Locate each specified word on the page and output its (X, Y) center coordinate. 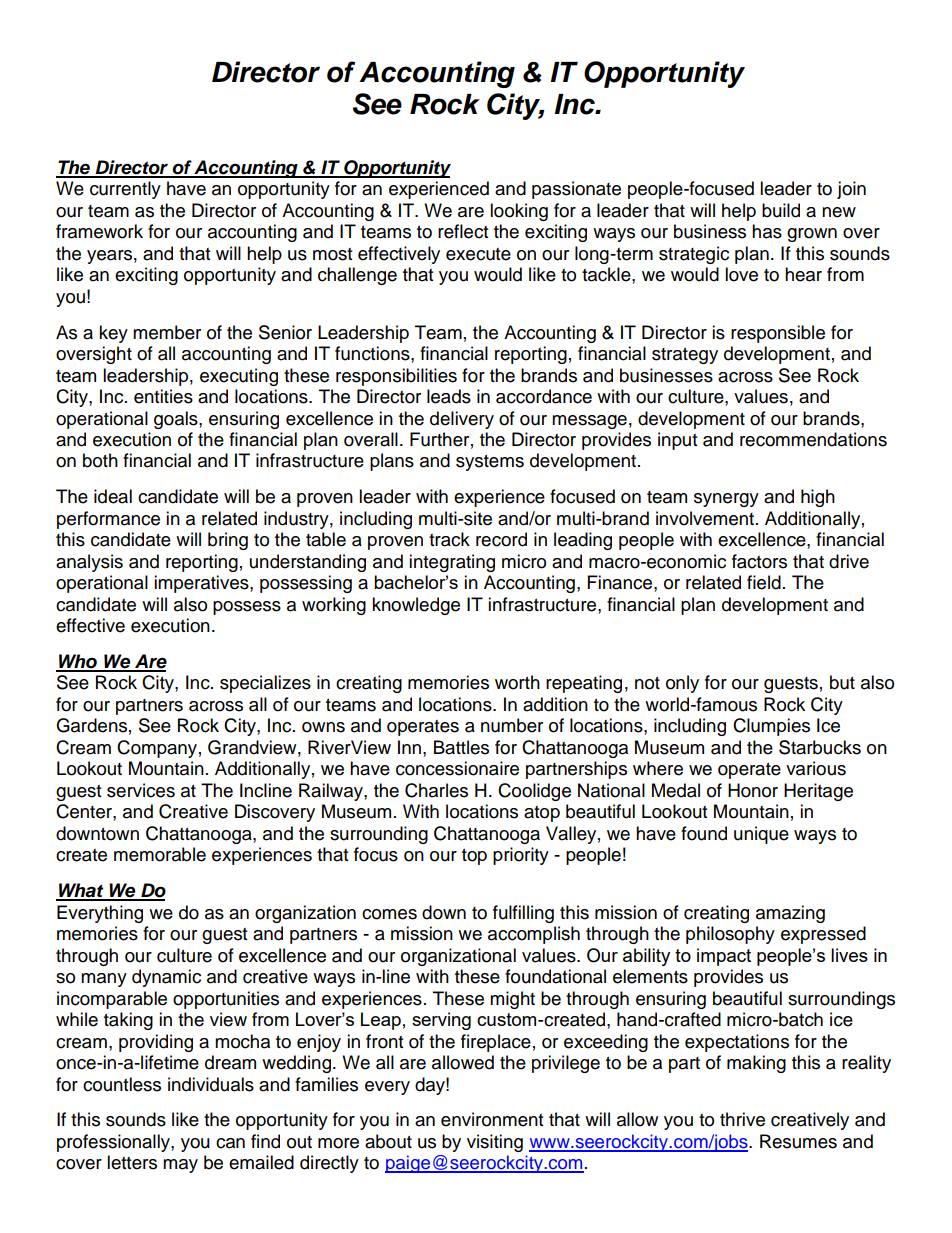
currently (125, 190)
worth (517, 682)
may (180, 1166)
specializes (265, 684)
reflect (463, 231)
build (781, 210)
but (842, 682)
